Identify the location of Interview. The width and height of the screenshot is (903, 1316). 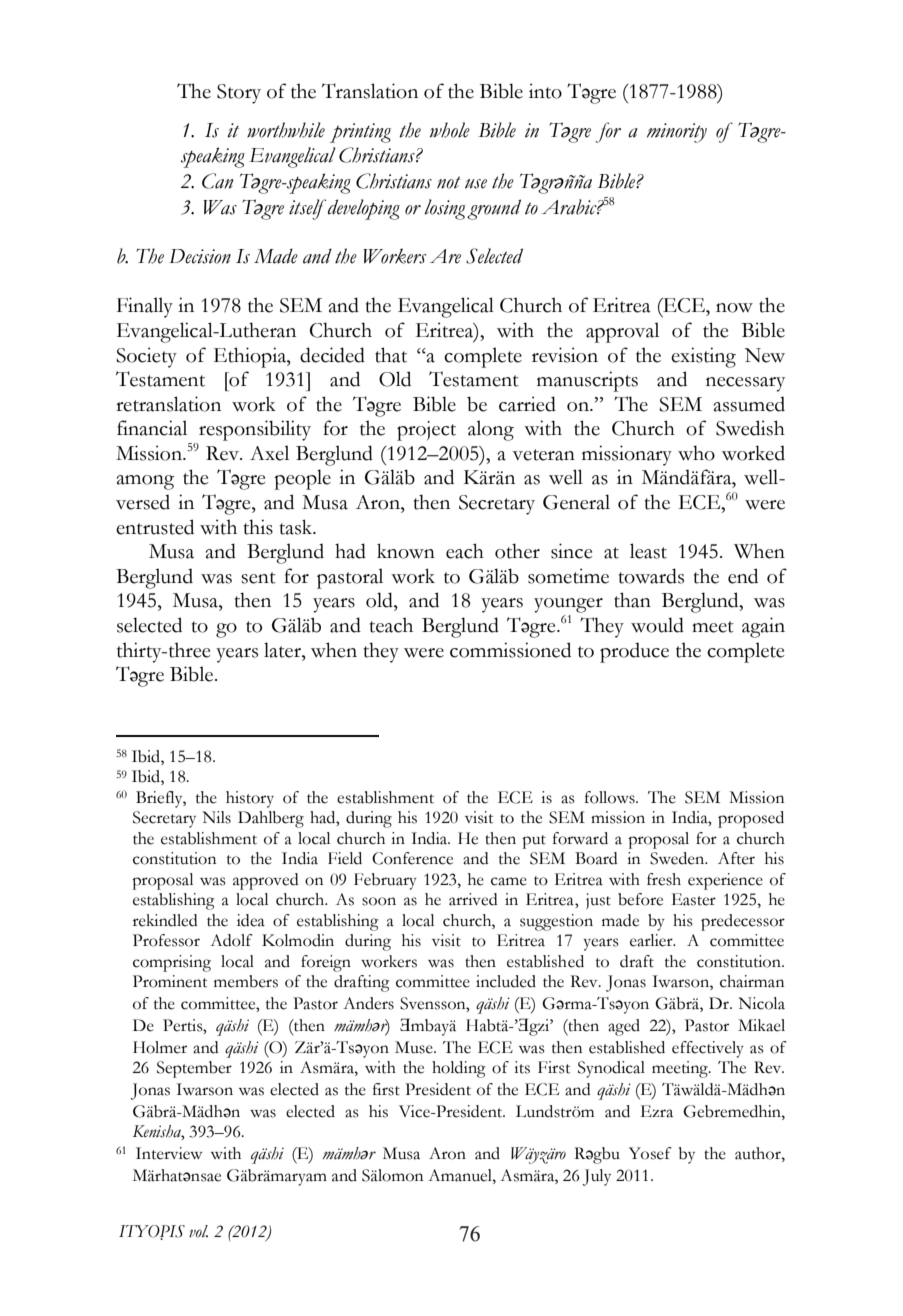
(169, 1153).
